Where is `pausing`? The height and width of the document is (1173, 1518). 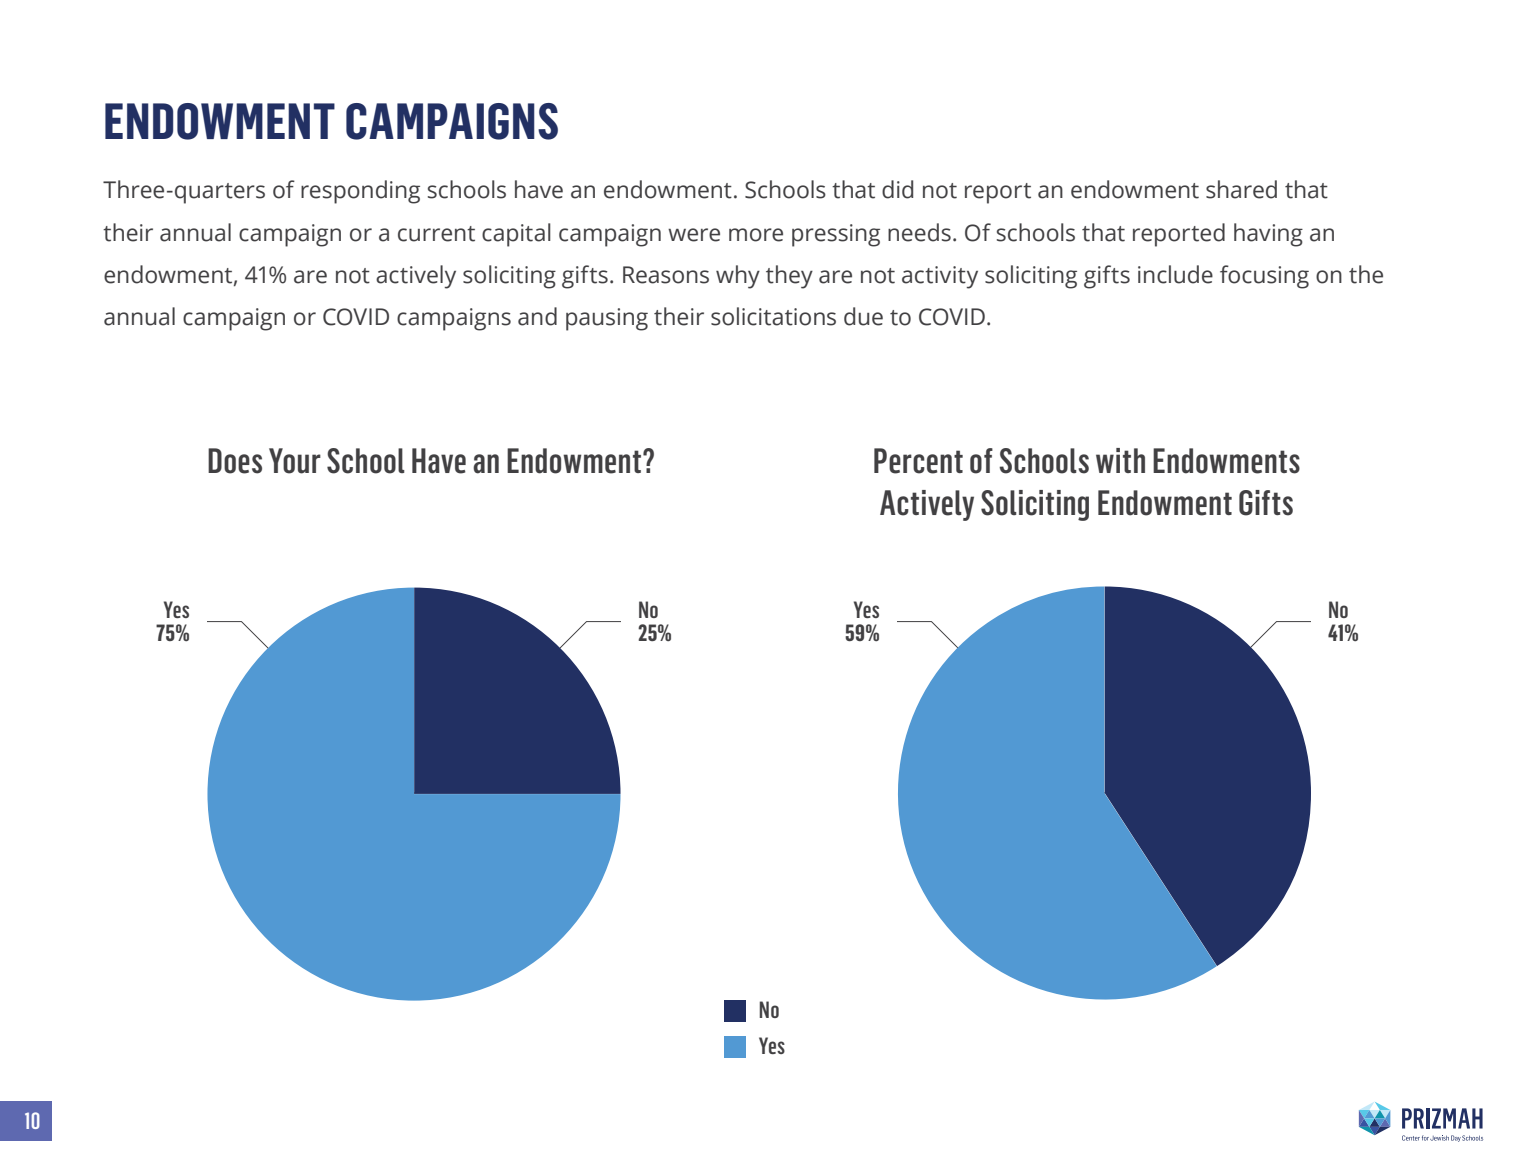 pausing is located at coordinates (607, 319).
